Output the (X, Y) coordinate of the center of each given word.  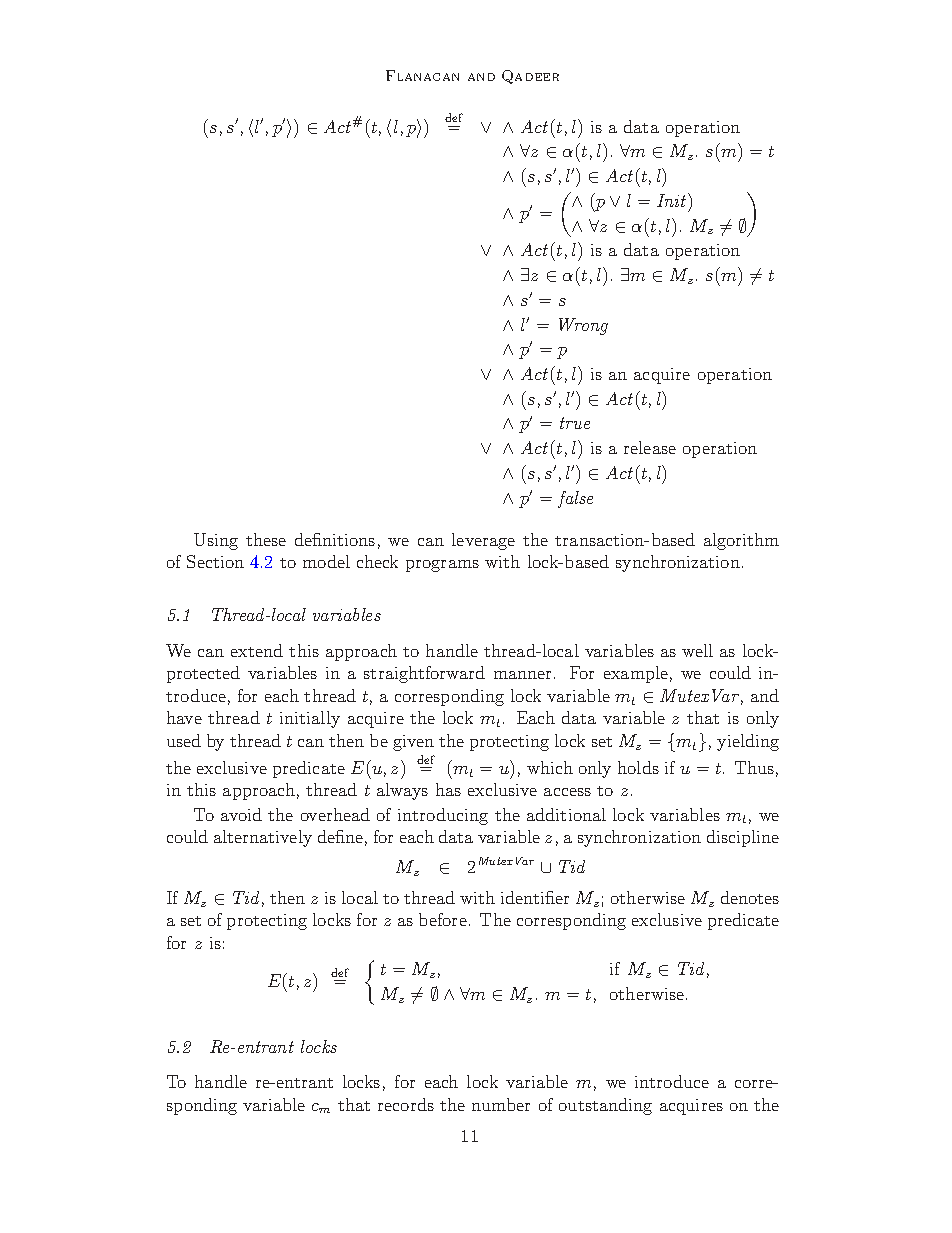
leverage (483, 541)
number (501, 1104)
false (575, 499)
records (406, 1104)
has (448, 789)
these (266, 539)
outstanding (605, 1106)
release (650, 447)
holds (638, 767)
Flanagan (422, 75)
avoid (241, 814)
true (575, 423)
